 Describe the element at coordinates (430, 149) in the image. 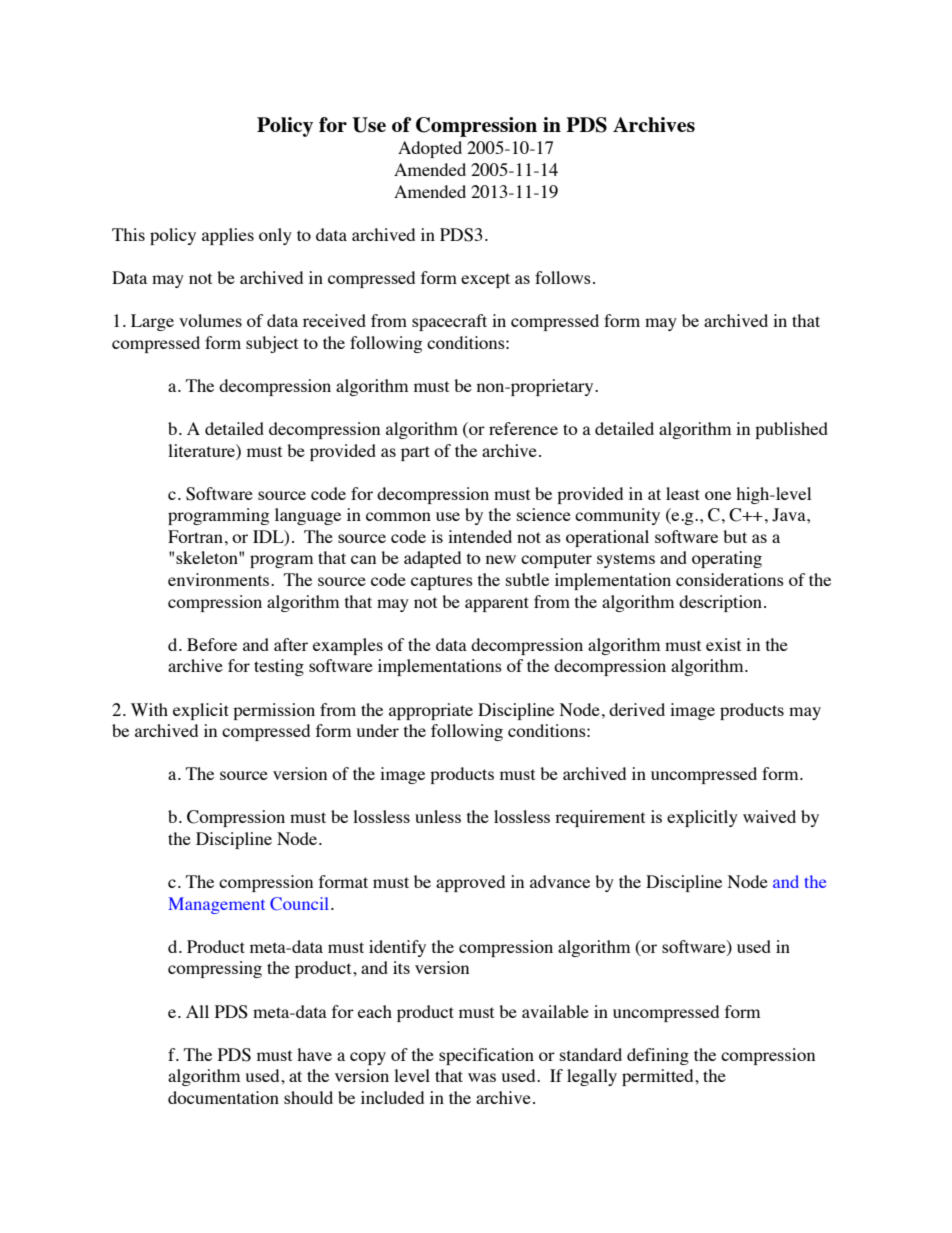

I see `Adopted` at that location.
